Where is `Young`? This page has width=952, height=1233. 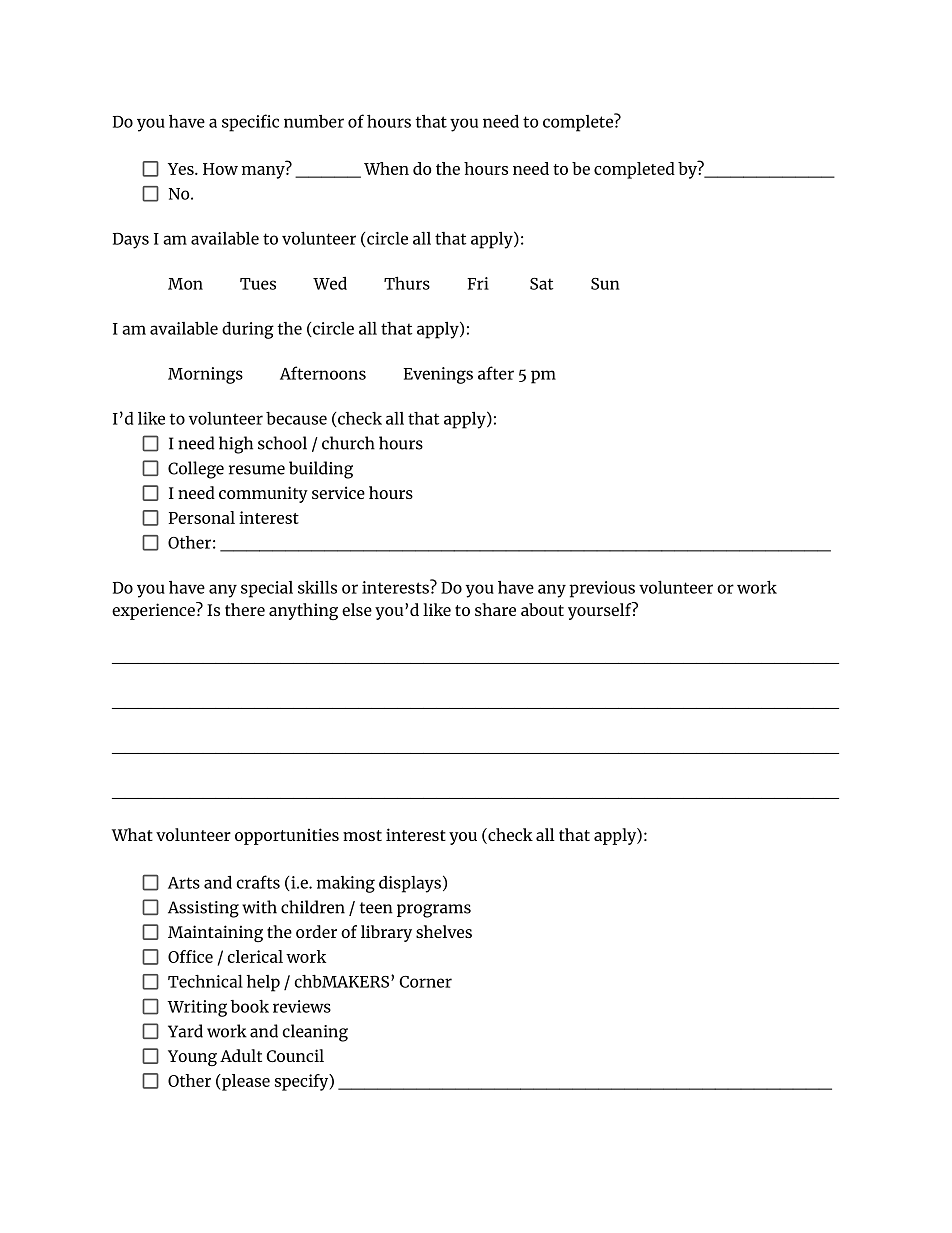 Young is located at coordinates (192, 1058).
